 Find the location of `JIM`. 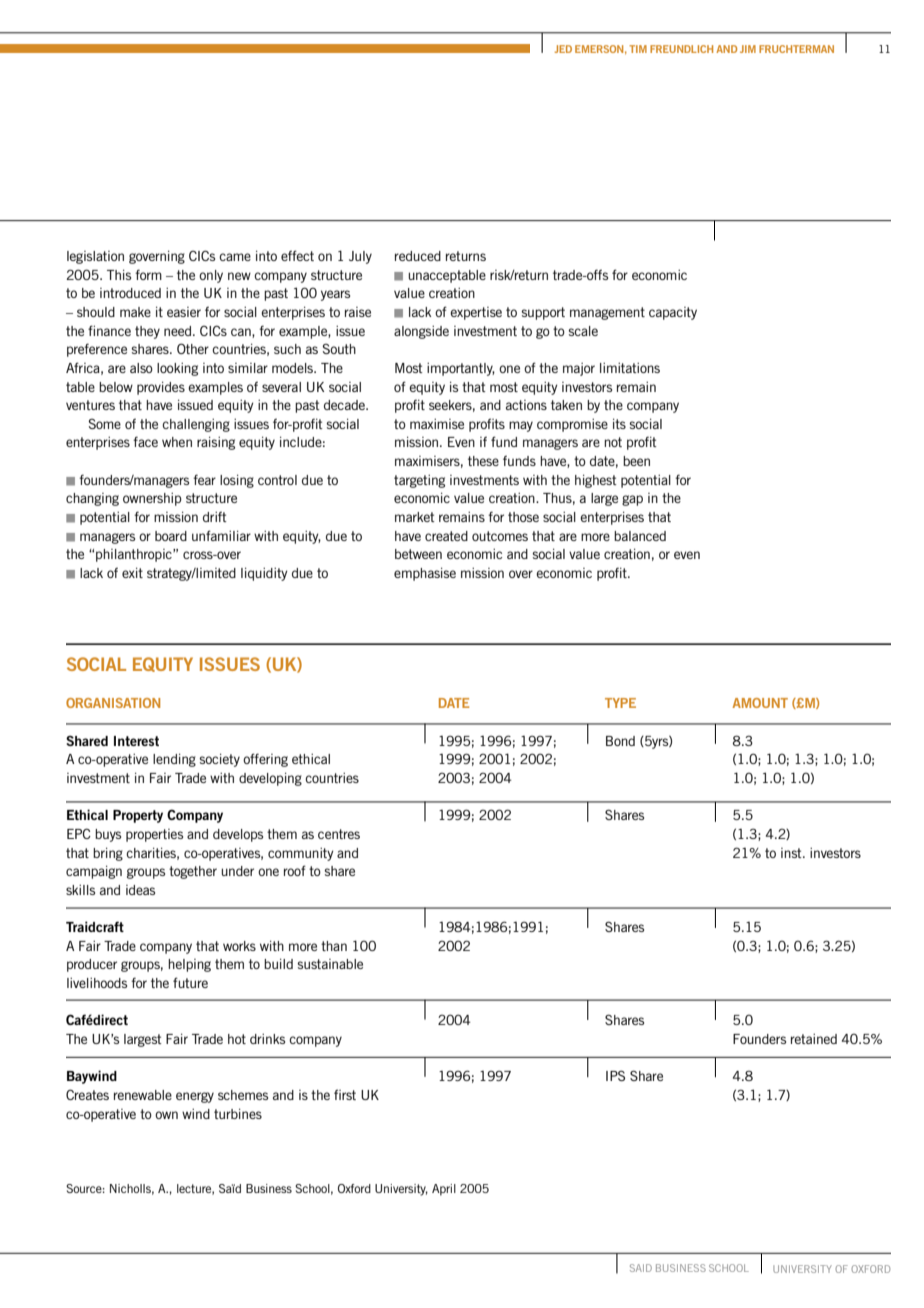

JIM is located at coordinates (748, 49).
